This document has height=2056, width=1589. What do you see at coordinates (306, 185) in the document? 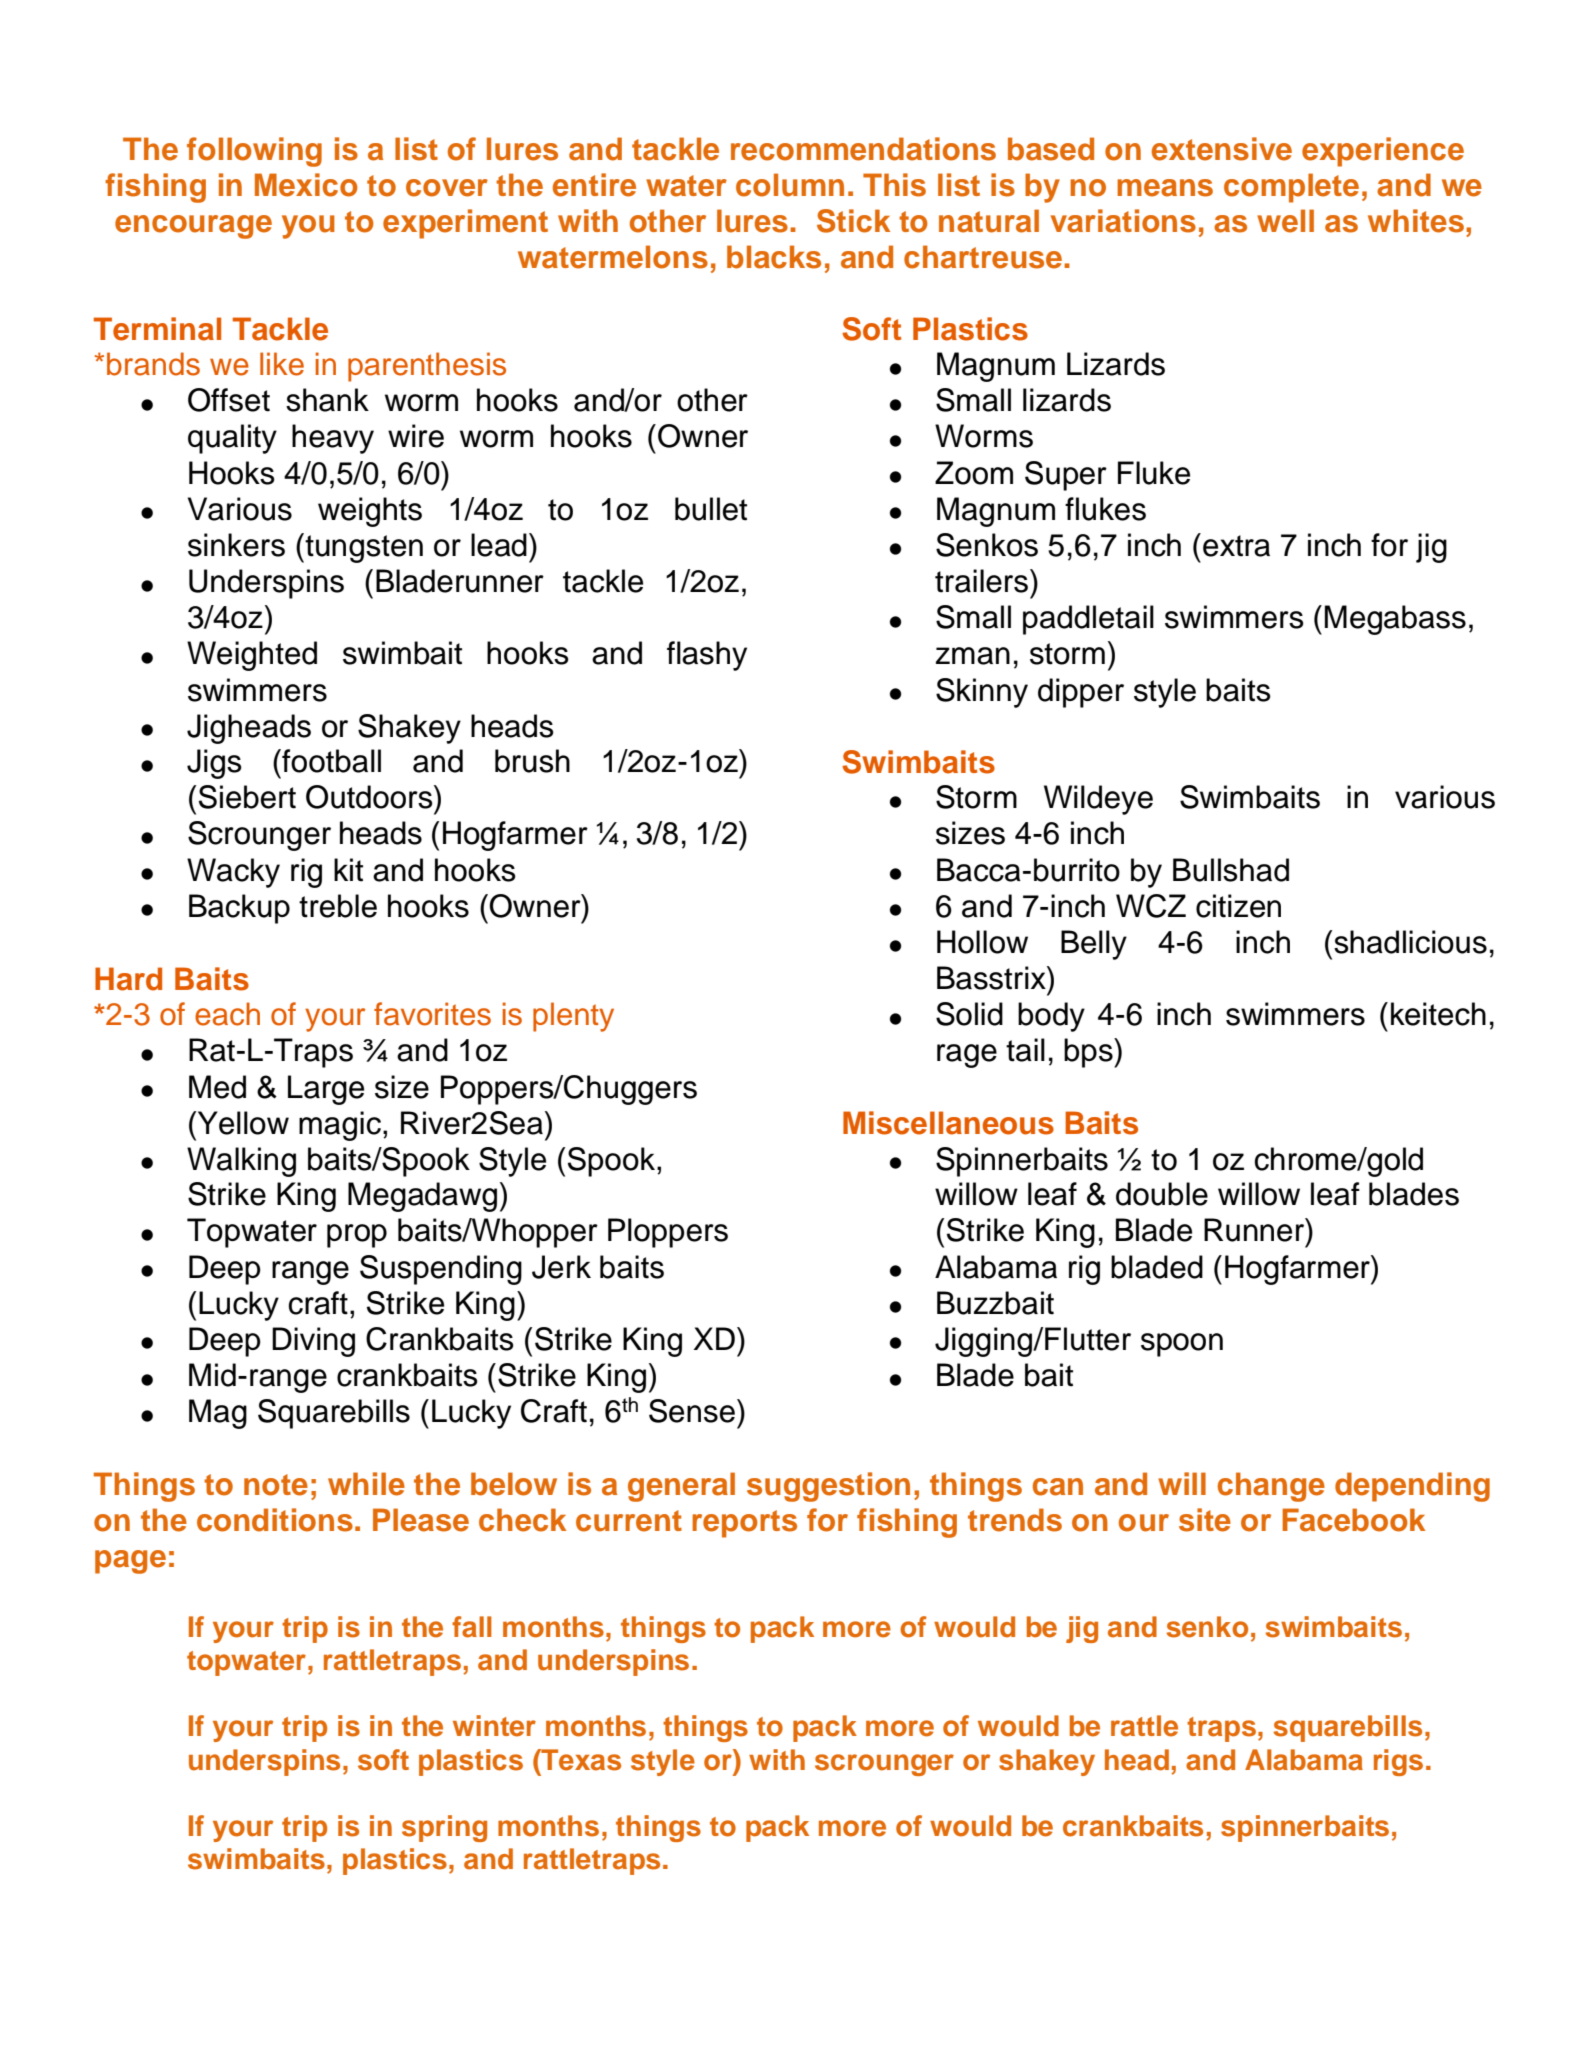
I see `Mexico` at bounding box center [306, 185].
